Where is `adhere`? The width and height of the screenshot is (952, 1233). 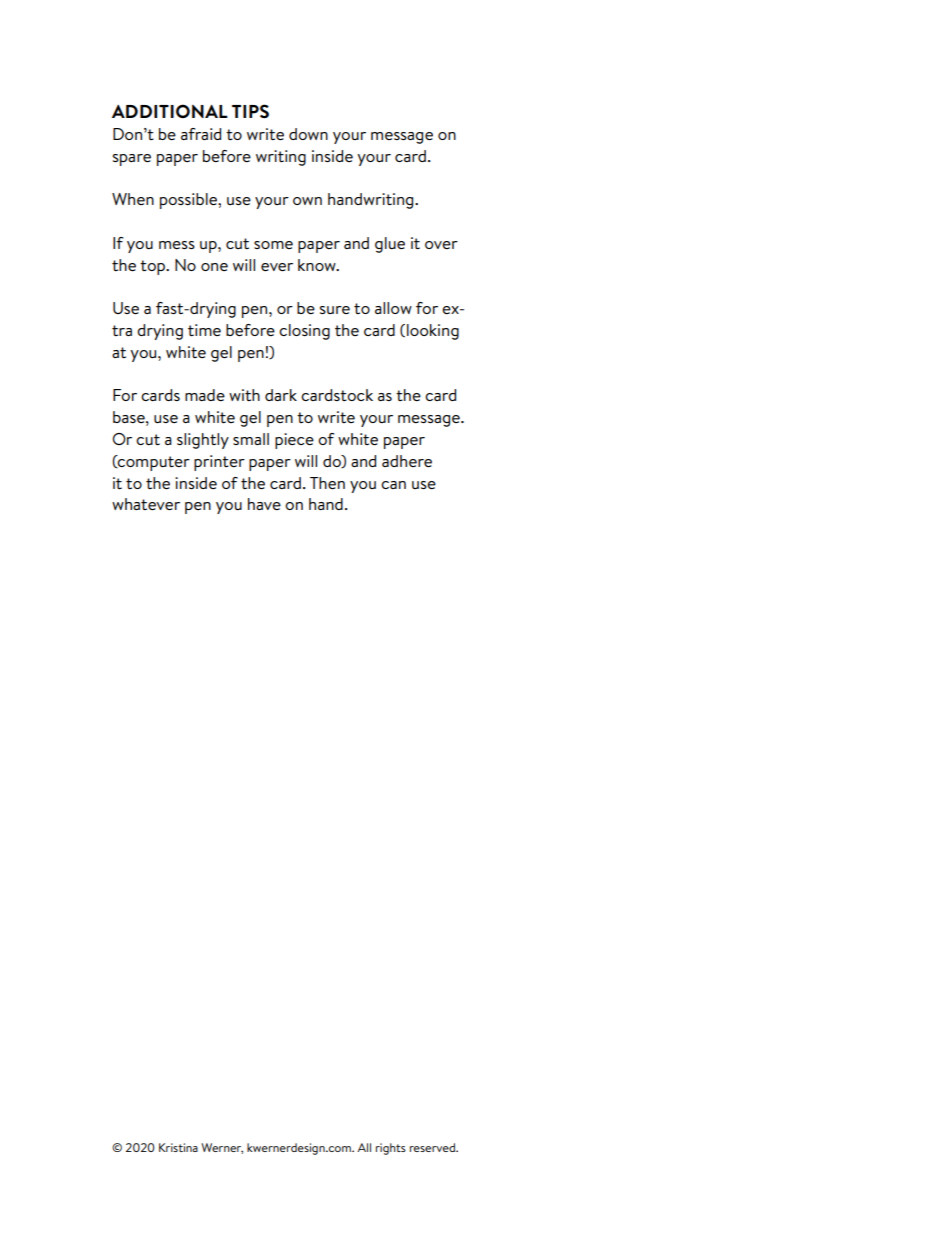
adhere is located at coordinates (407, 461).
